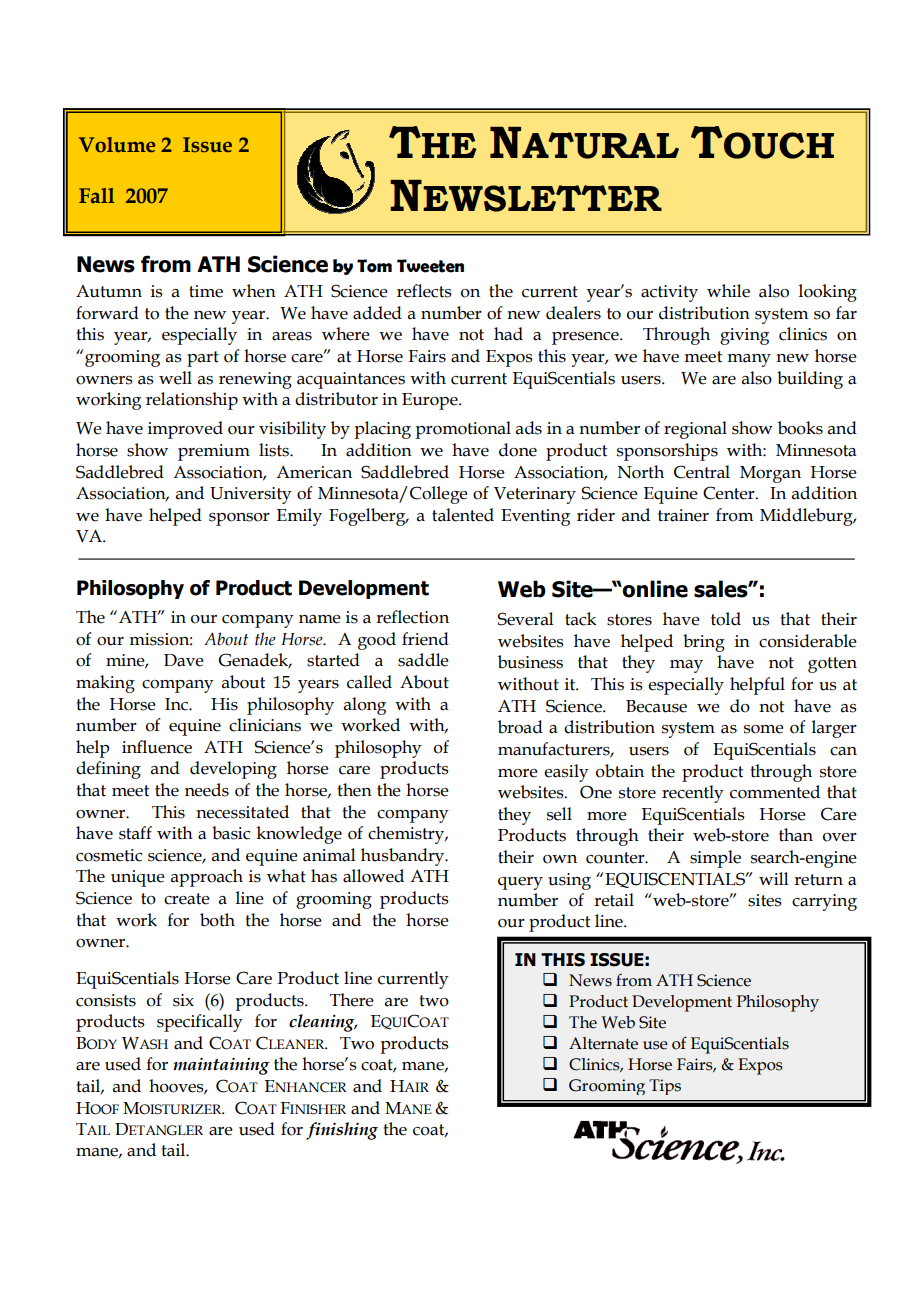 The height and width of the image is (1308, 924). What do you see at coordinates (774, 878) in the image?
I see `will` at bounding box center [774, 878].
